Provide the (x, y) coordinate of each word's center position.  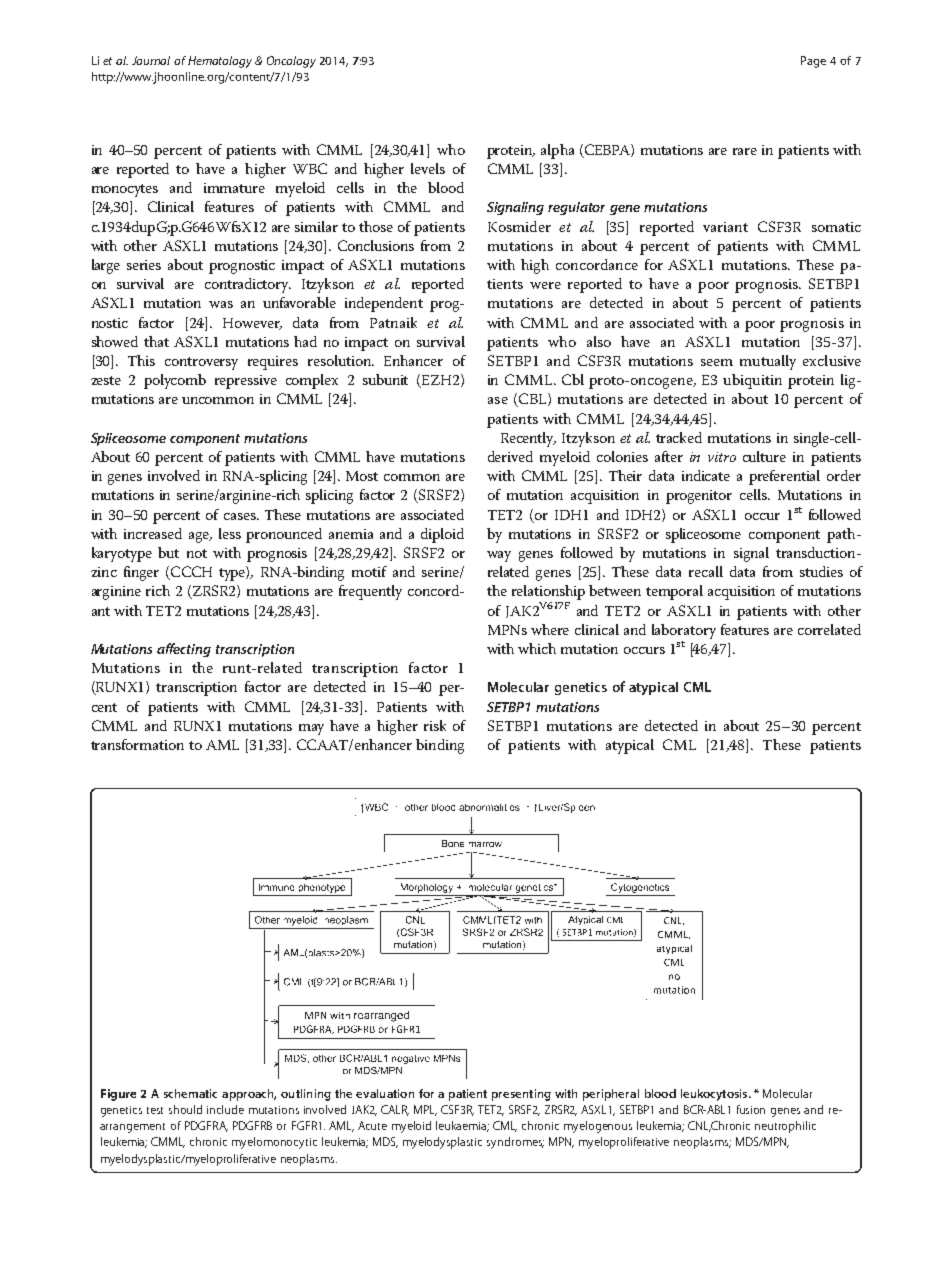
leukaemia (462, 1126)
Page (813, 62)
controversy (201, 363)
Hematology (220, 62)
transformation (137, 744)
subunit (385, 379)
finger (141, 573)
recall (706, 571)
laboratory (684, 631)
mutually (768, 362)
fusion (751, 1109)
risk (435, 725)
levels (428, 168)
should (185, 1109)
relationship (548, 592)
